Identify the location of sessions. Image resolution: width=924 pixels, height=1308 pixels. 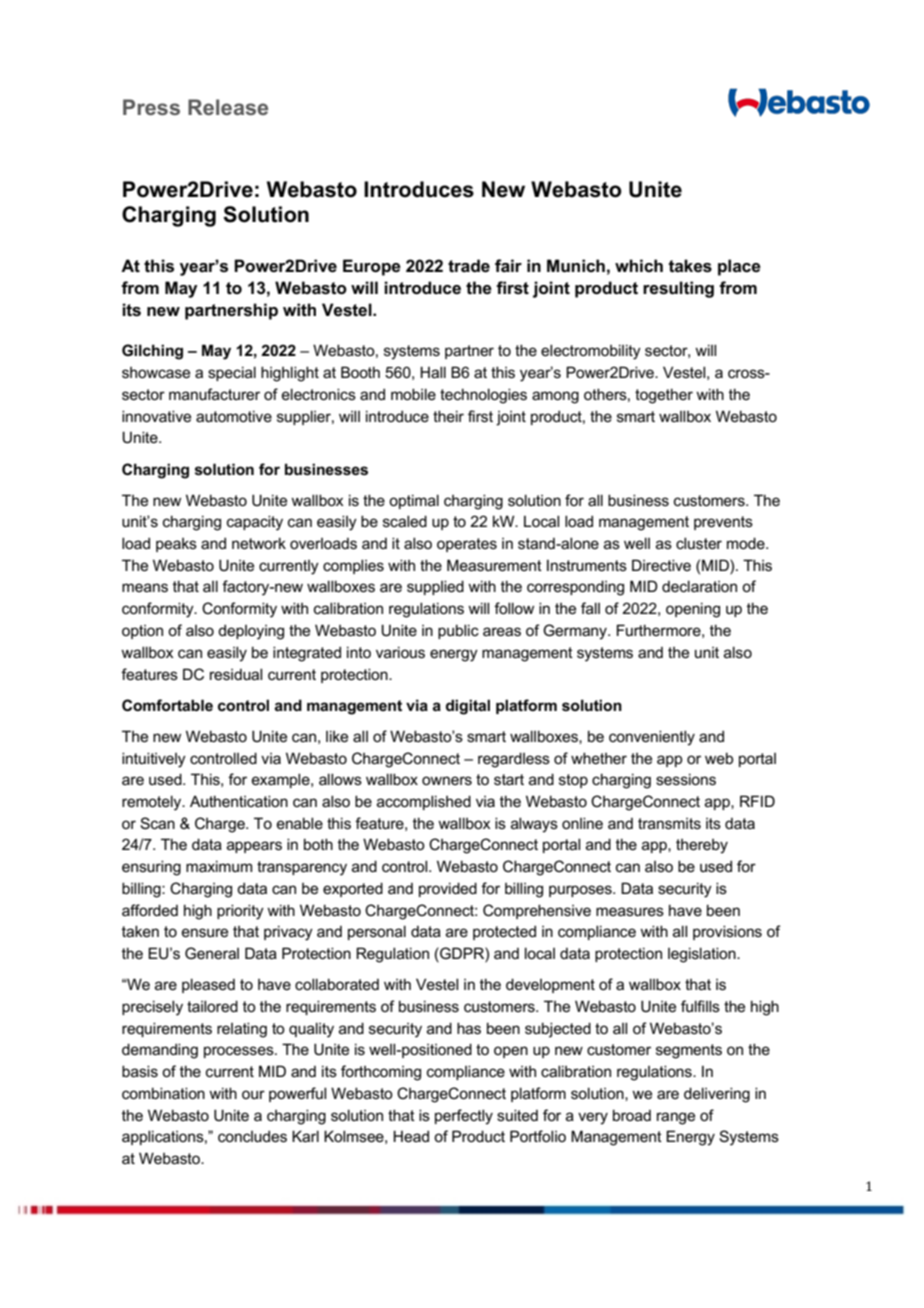
(686, 779).
